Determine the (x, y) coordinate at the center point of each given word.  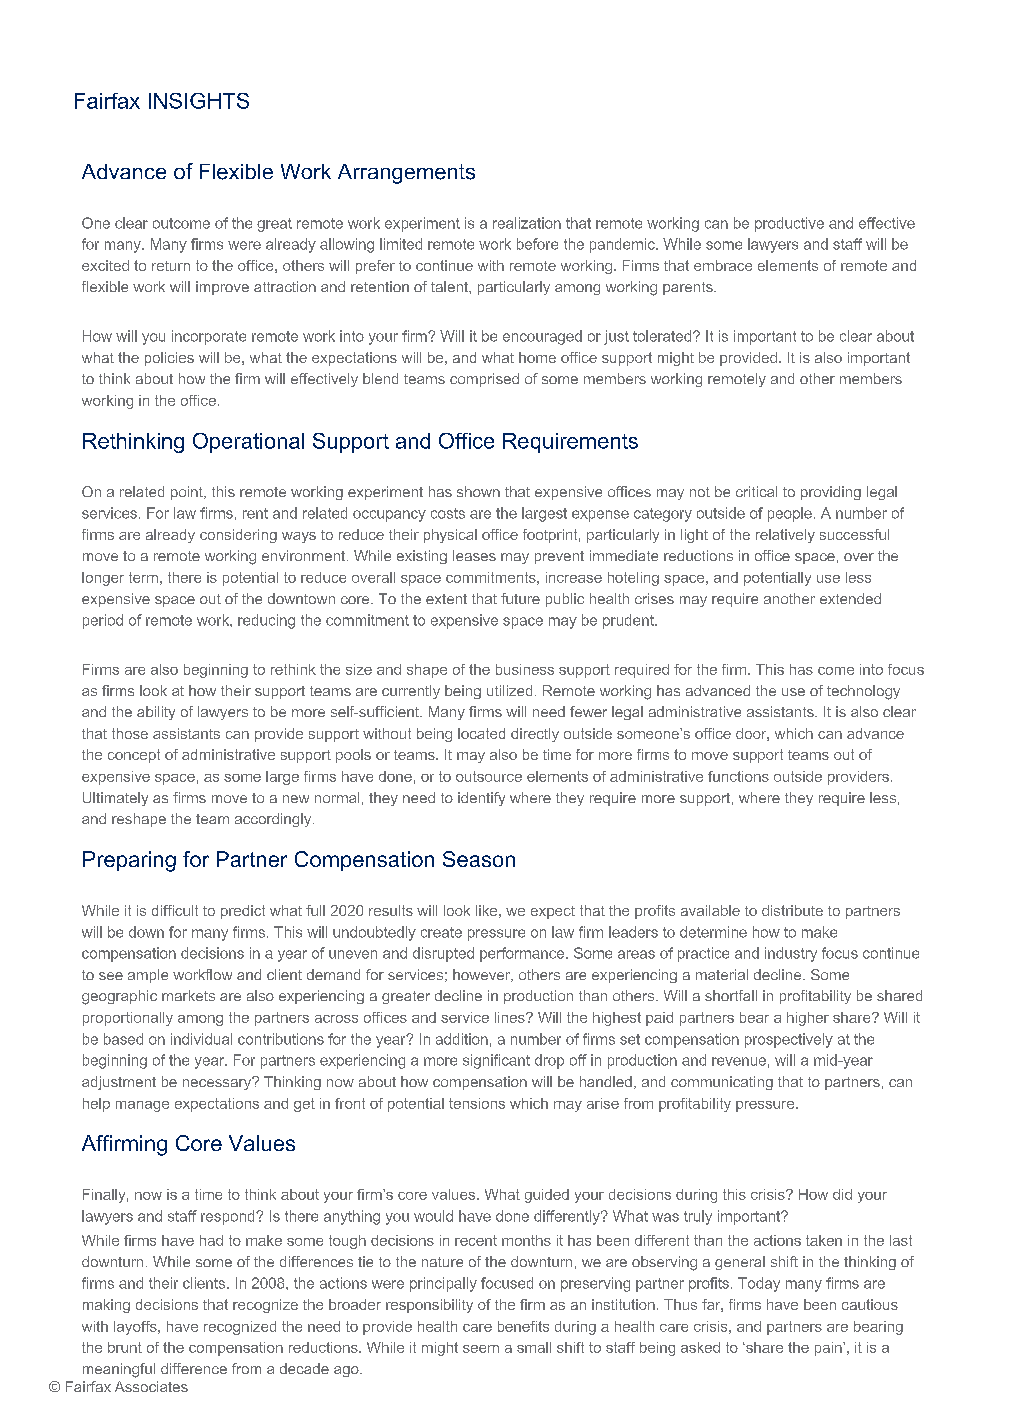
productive (789, 224)
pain (829, 1349)
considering (238, 536)
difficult (175, 910)
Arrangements (406, 174)
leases (474, 555)
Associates (151, 1386)
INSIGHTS (199, 101)
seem (481, 1349)
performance (523, 954)
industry (791, 954)
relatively (785, 536)
